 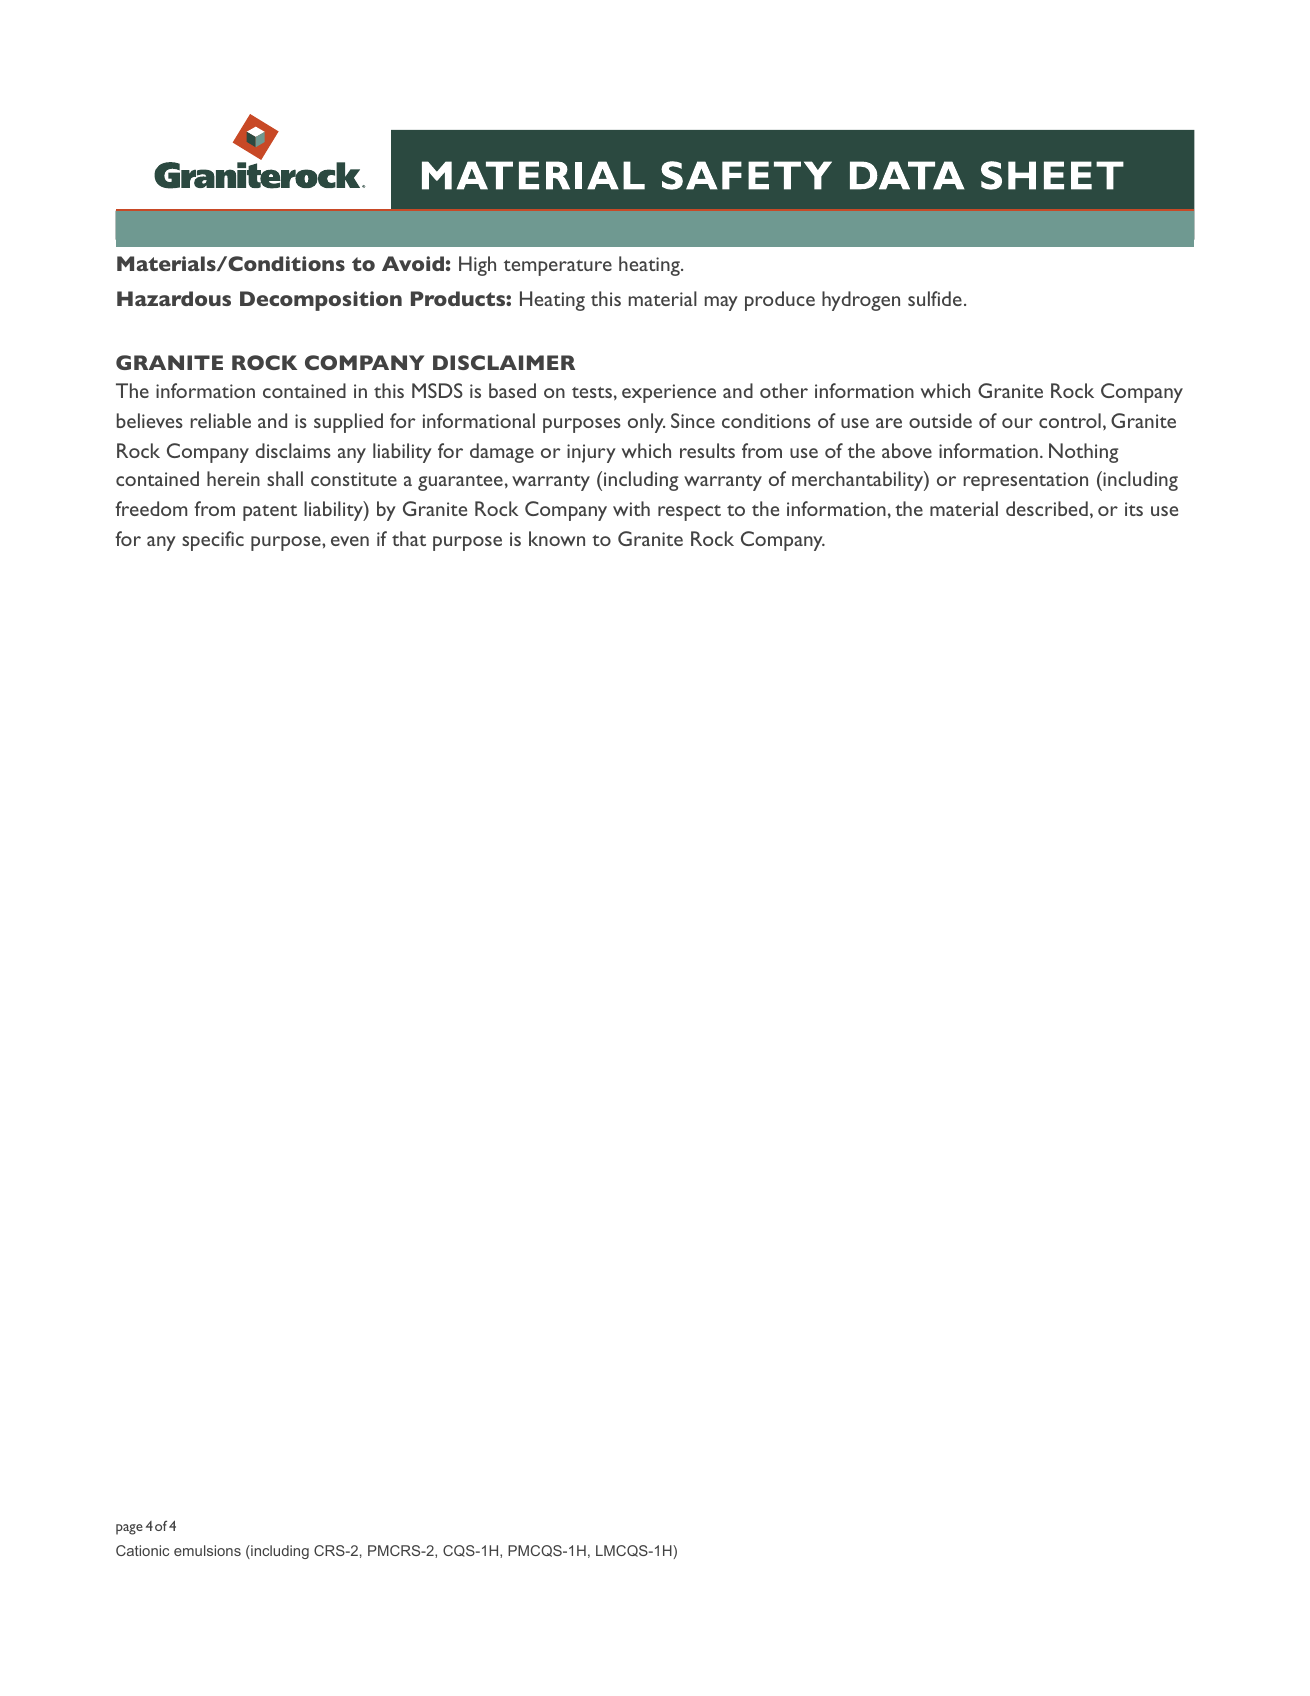 What do you see at coordinates (129, 1529) in the image?
I see `page` at bounding box center [129, 1529].
